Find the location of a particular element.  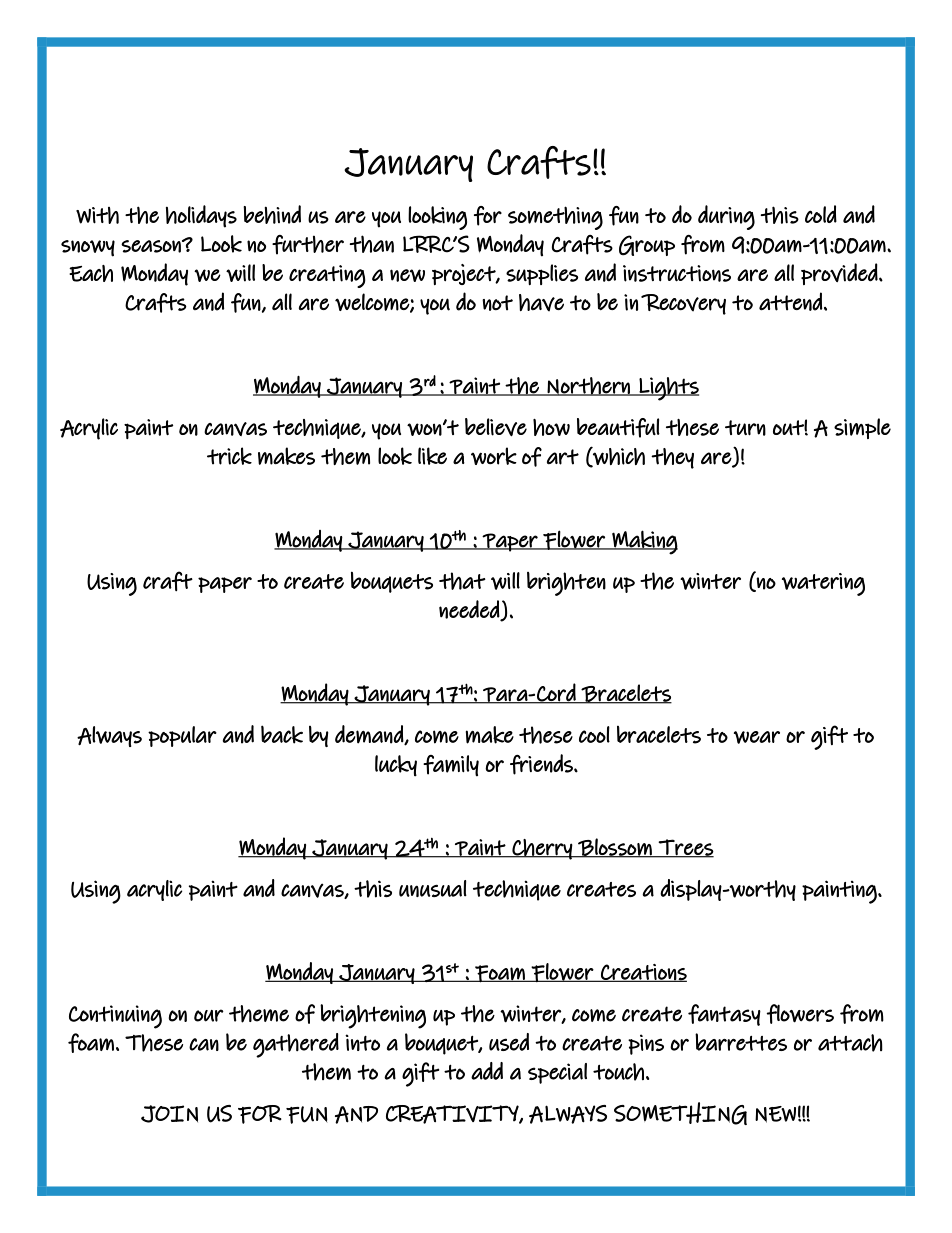

unusual is located at coordinates (433, 888).
